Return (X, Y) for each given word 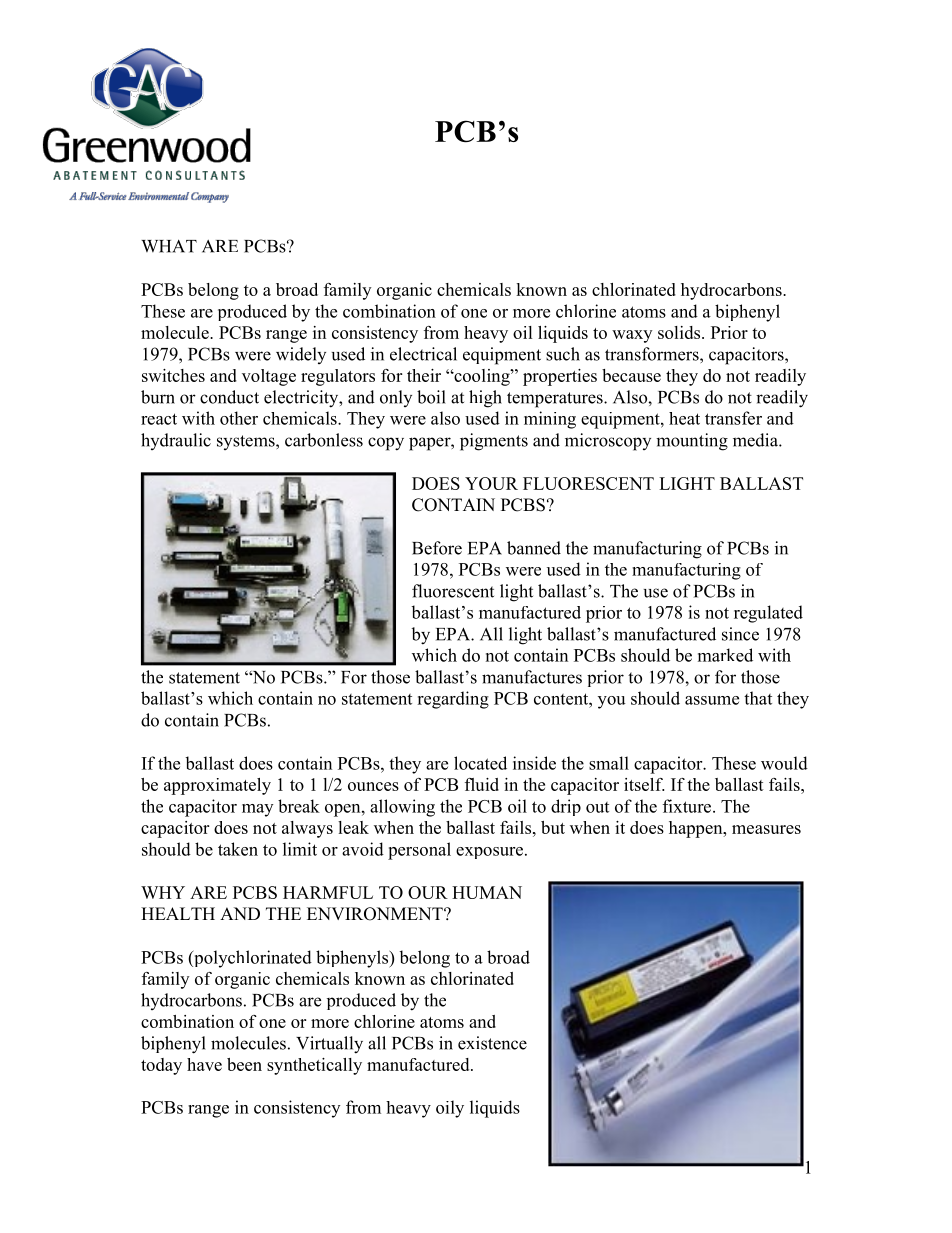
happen (697, 829)
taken (238, 849)
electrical (423, 354)
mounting (692, 442)
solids (680, 332)
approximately (217, 786)
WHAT (169, 246)
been (244, 1064)
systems (247, 442)
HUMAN (487, 892)
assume (712, 700)
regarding (453, 700)
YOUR (491, 483)
